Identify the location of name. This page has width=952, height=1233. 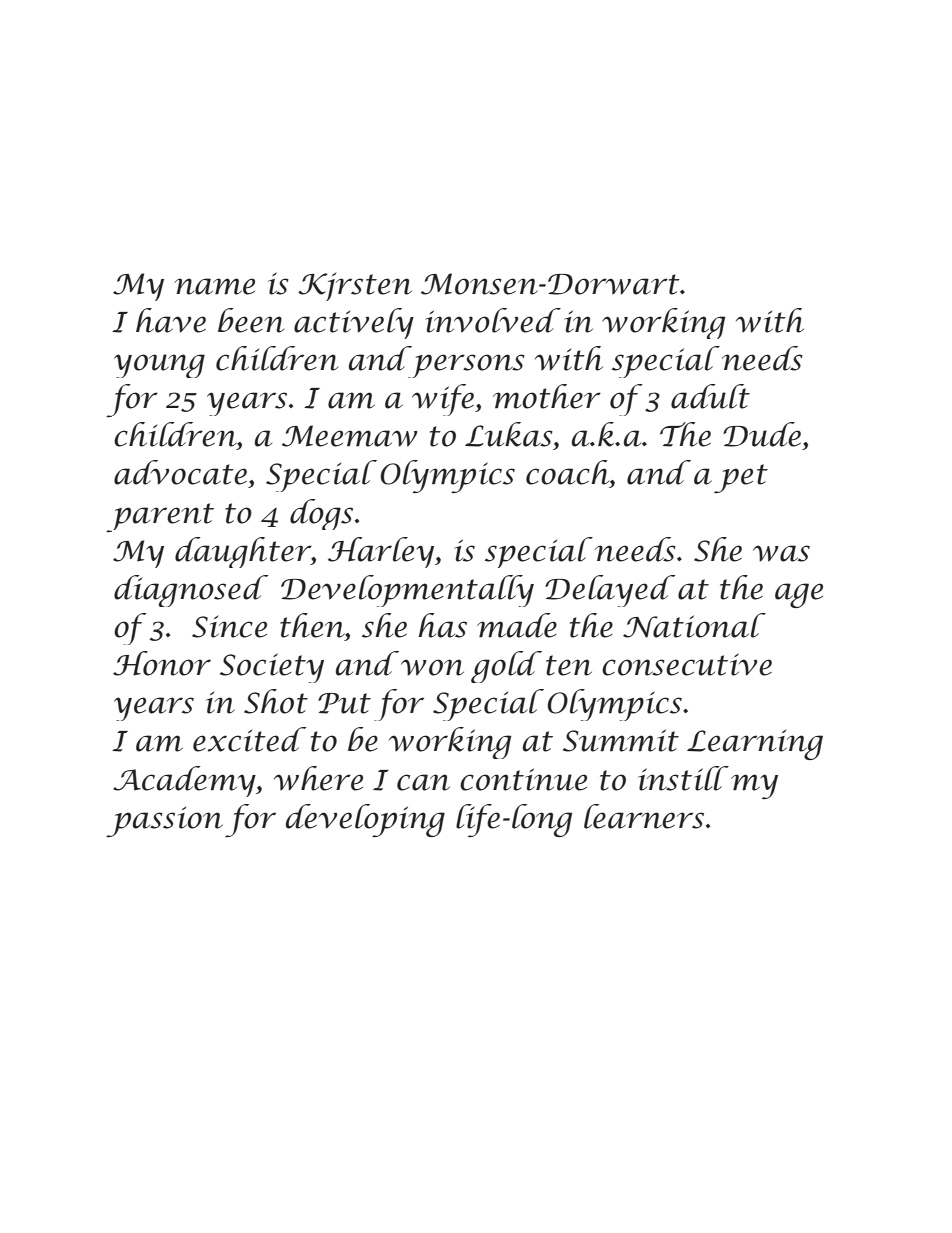
(214, 286).
